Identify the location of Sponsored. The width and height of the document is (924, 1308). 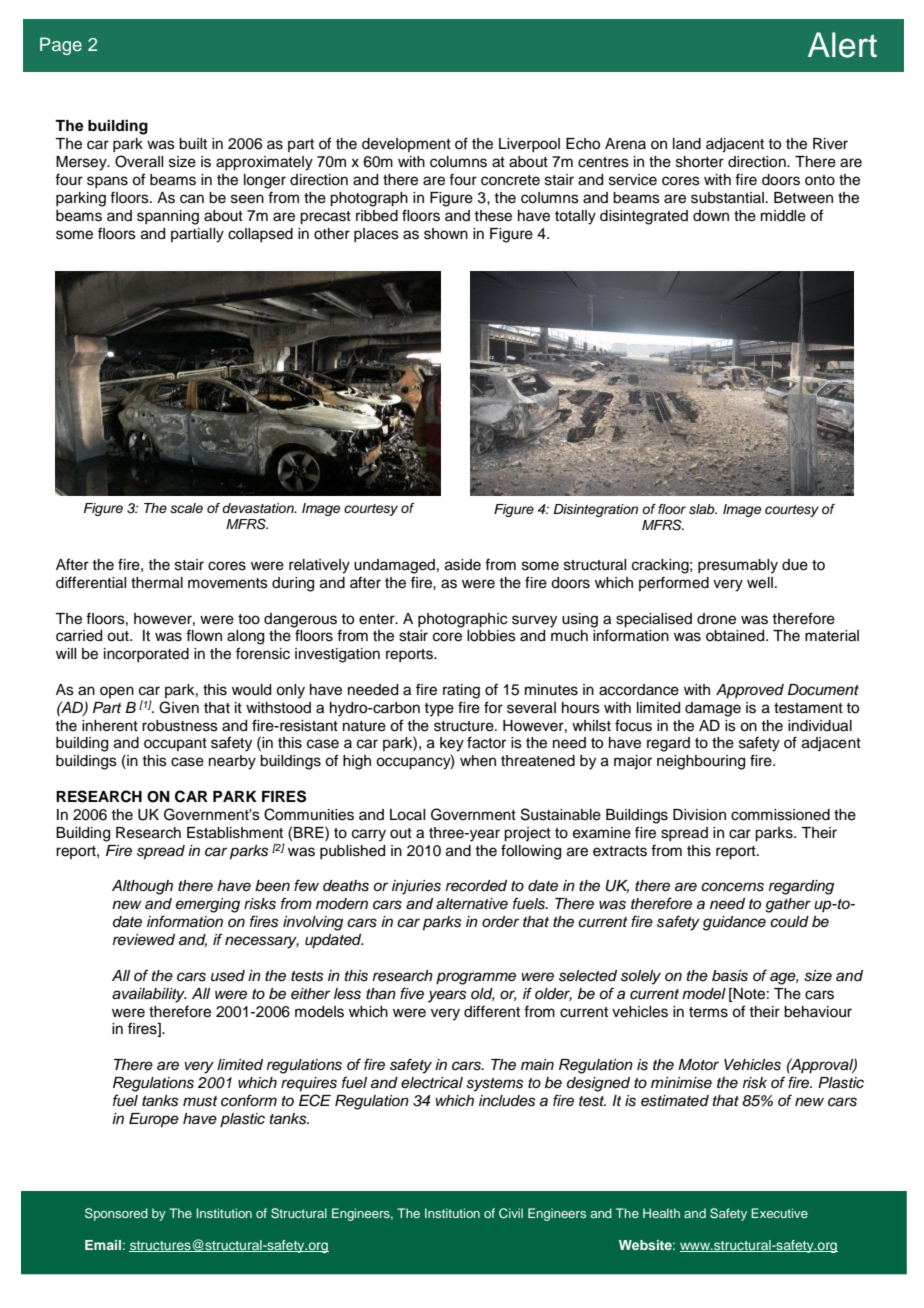
(116, 1214).
